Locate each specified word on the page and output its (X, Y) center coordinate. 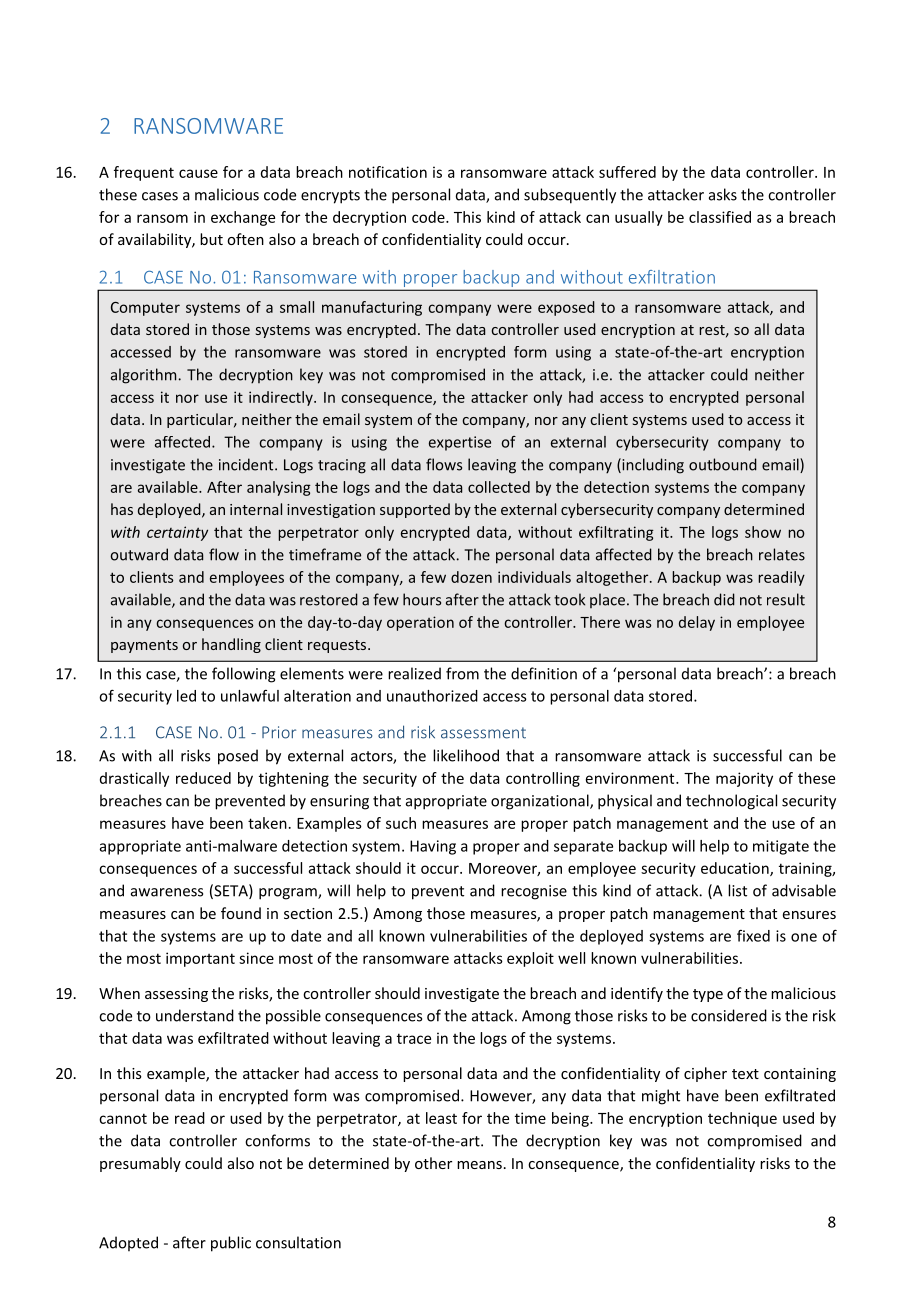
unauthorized (432, 696)
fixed (753, 936)
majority (744, 779)
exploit (530, 959)
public (231, 1244)
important (200, 959)
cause (198, 173)
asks (723, 194)
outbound (723, 464)
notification (388, 172)
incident (247, 464)
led (186, 696)
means (479, 1165)
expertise (460, 443)
